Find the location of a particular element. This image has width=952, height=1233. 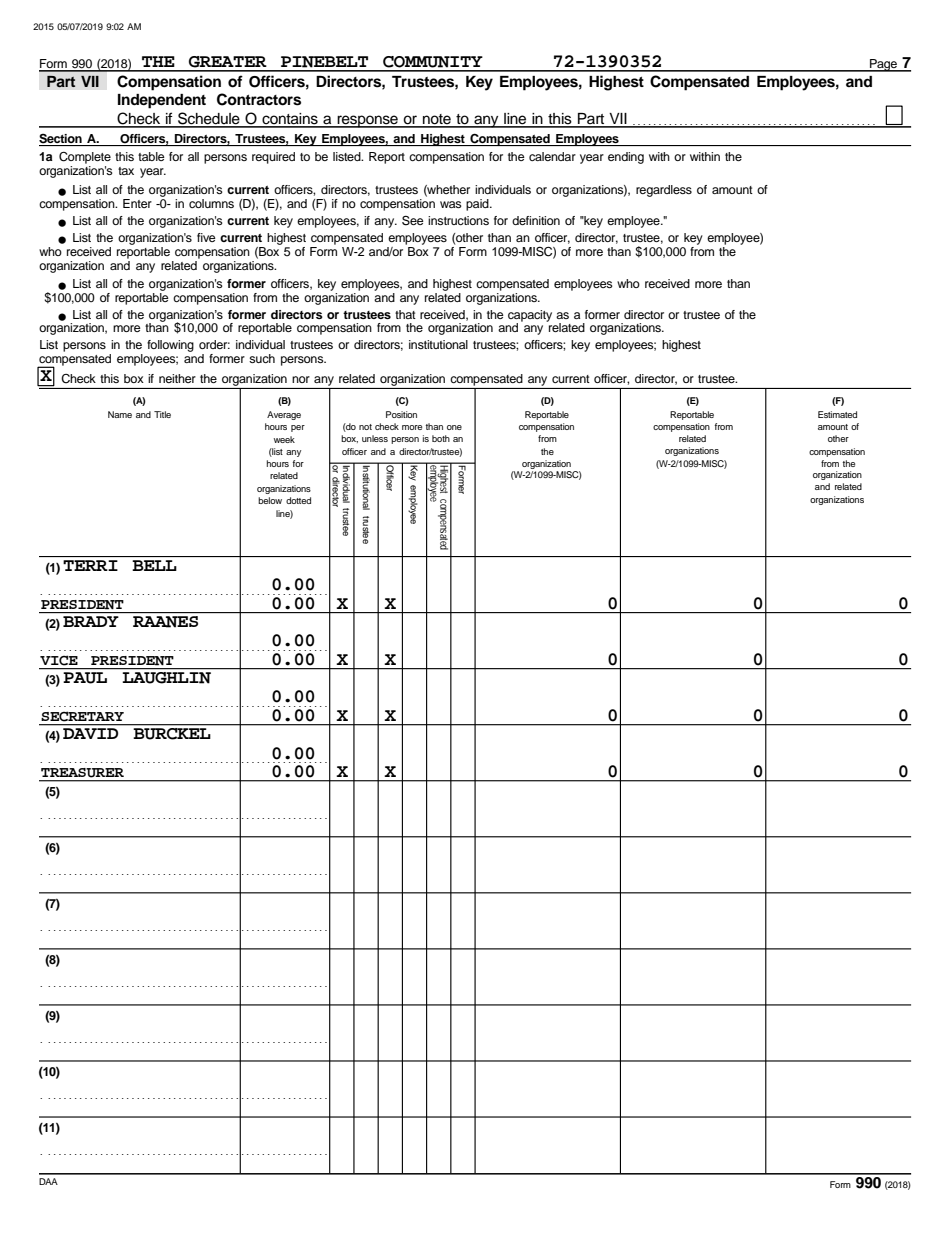

Independent is located at coordinates (162, 101).
